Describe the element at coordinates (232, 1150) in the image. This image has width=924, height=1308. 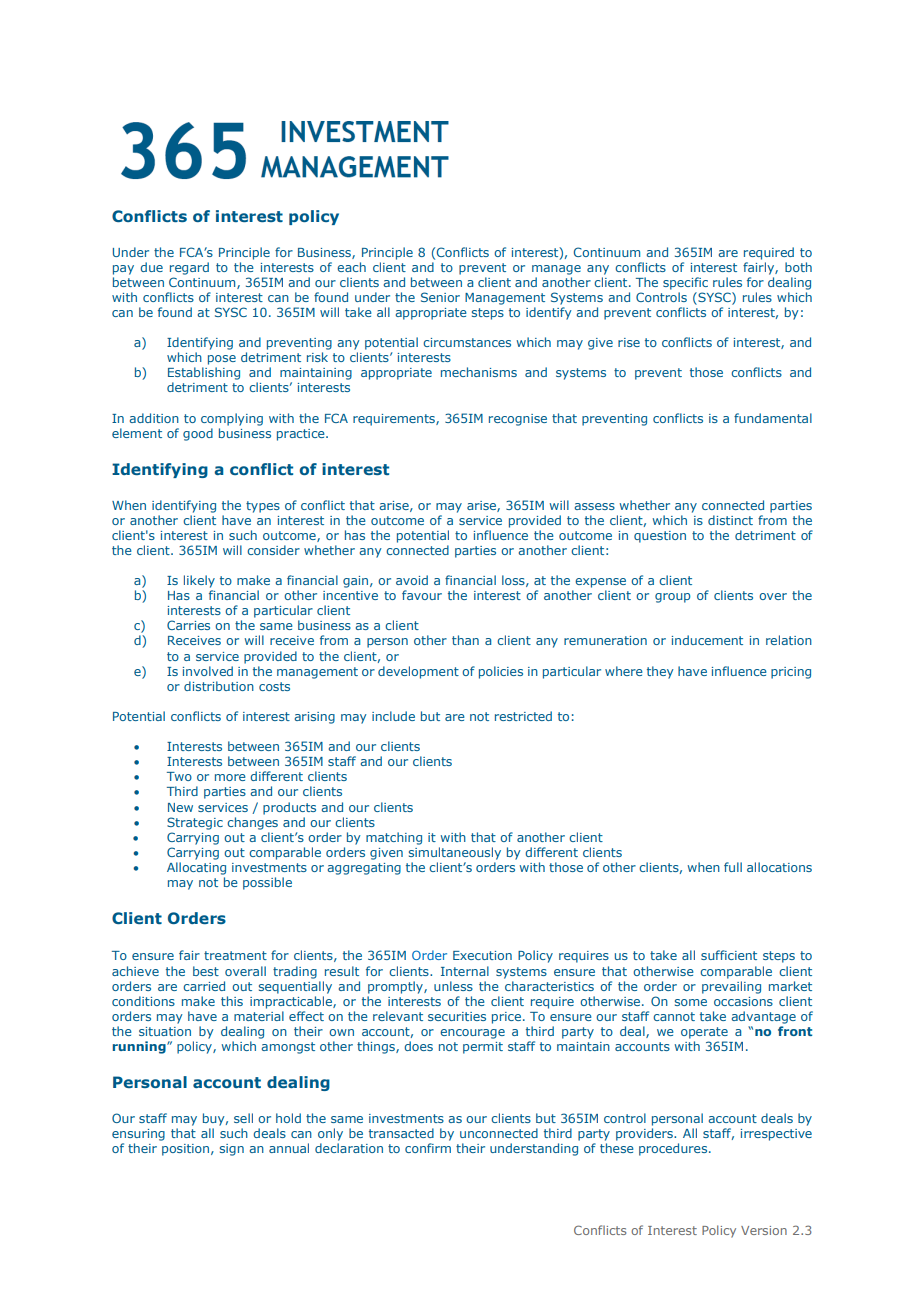
I see `sign` at that location.
